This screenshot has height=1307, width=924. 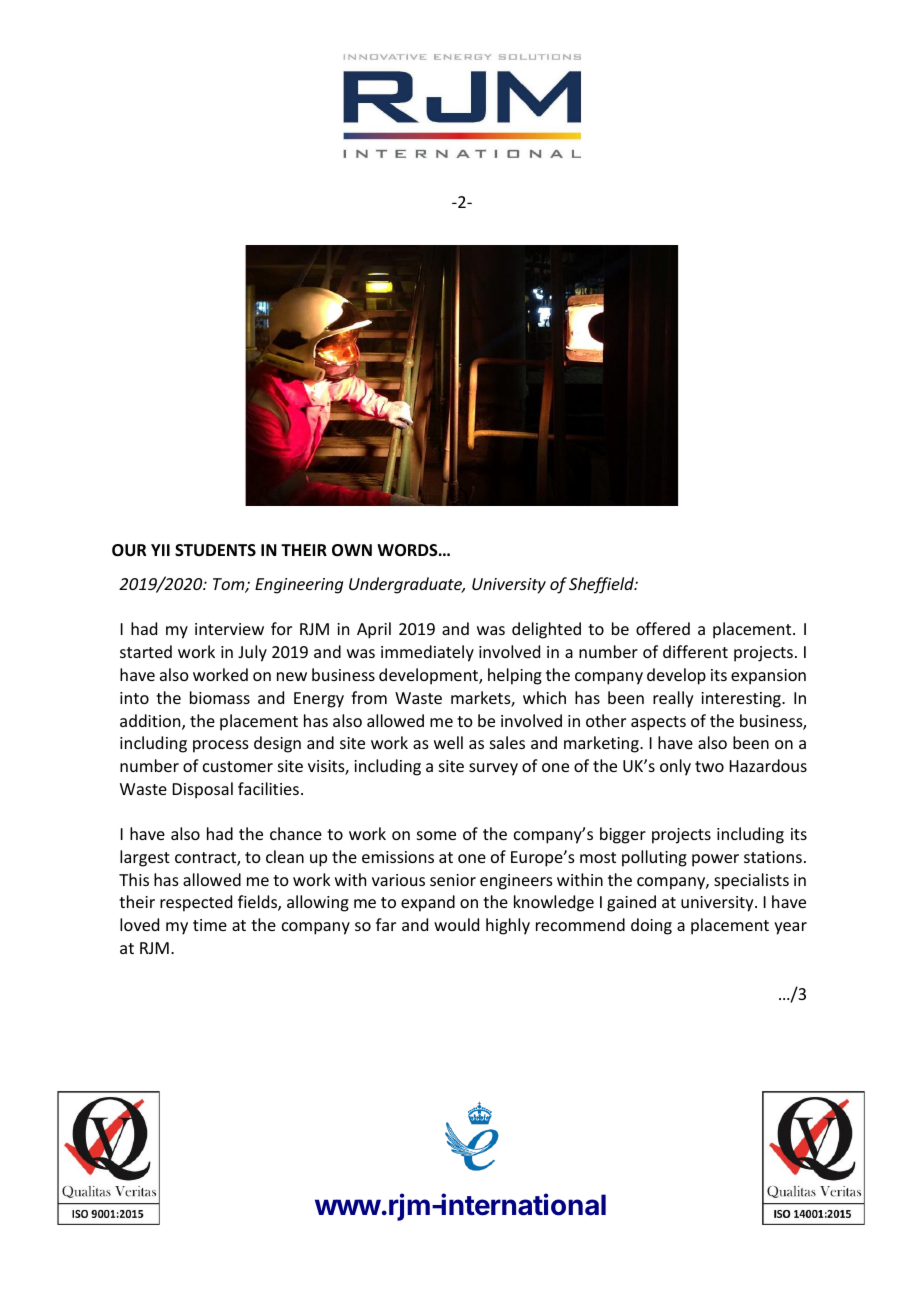 I want to click on would, so click(x=456, y=924).
